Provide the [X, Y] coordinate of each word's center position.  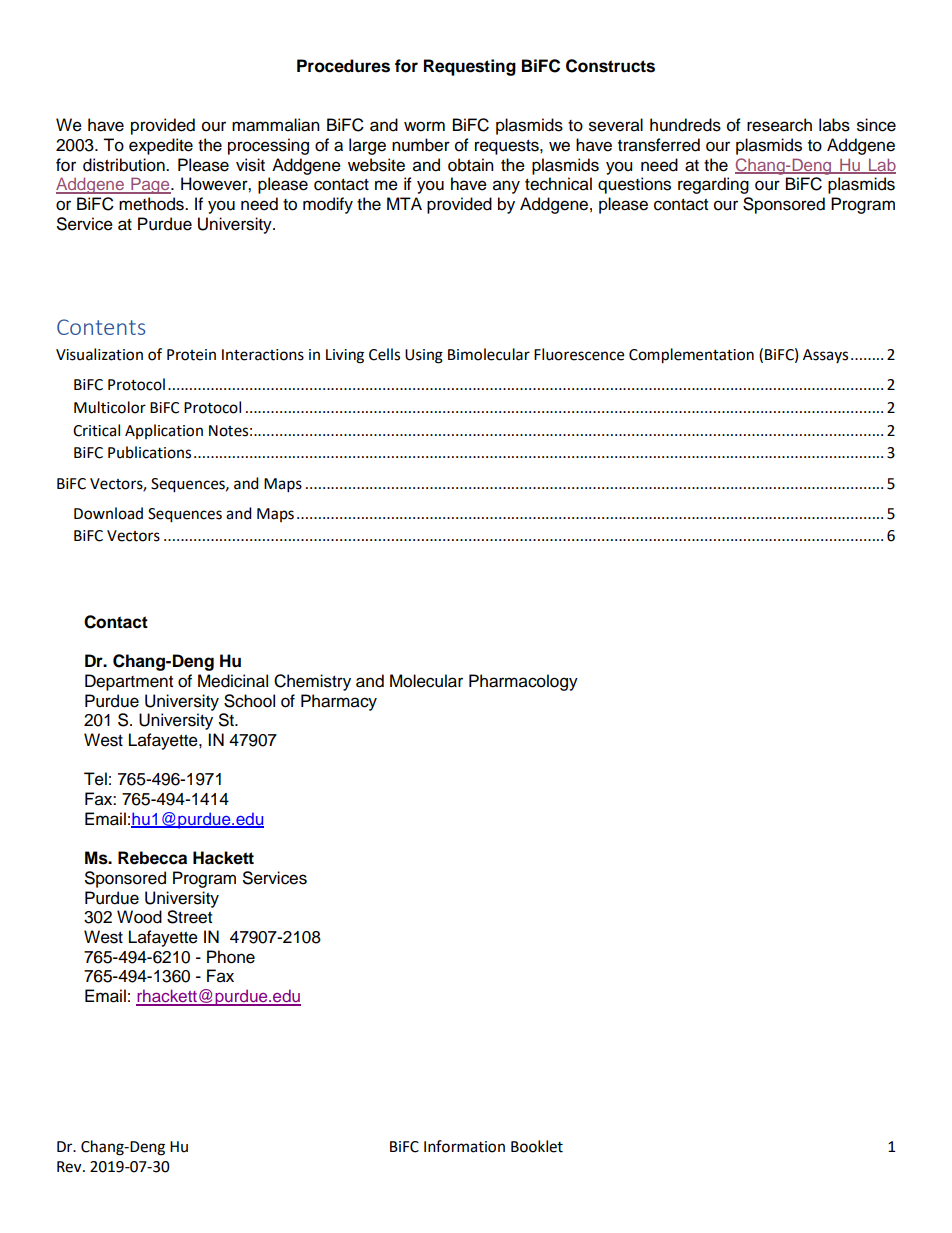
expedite [161, 146]
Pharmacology [523, 682]
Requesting [470, 67]
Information [464, 1146]
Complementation [691, 356]
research [779, 125]
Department [129, 682]
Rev [70, 1167]
